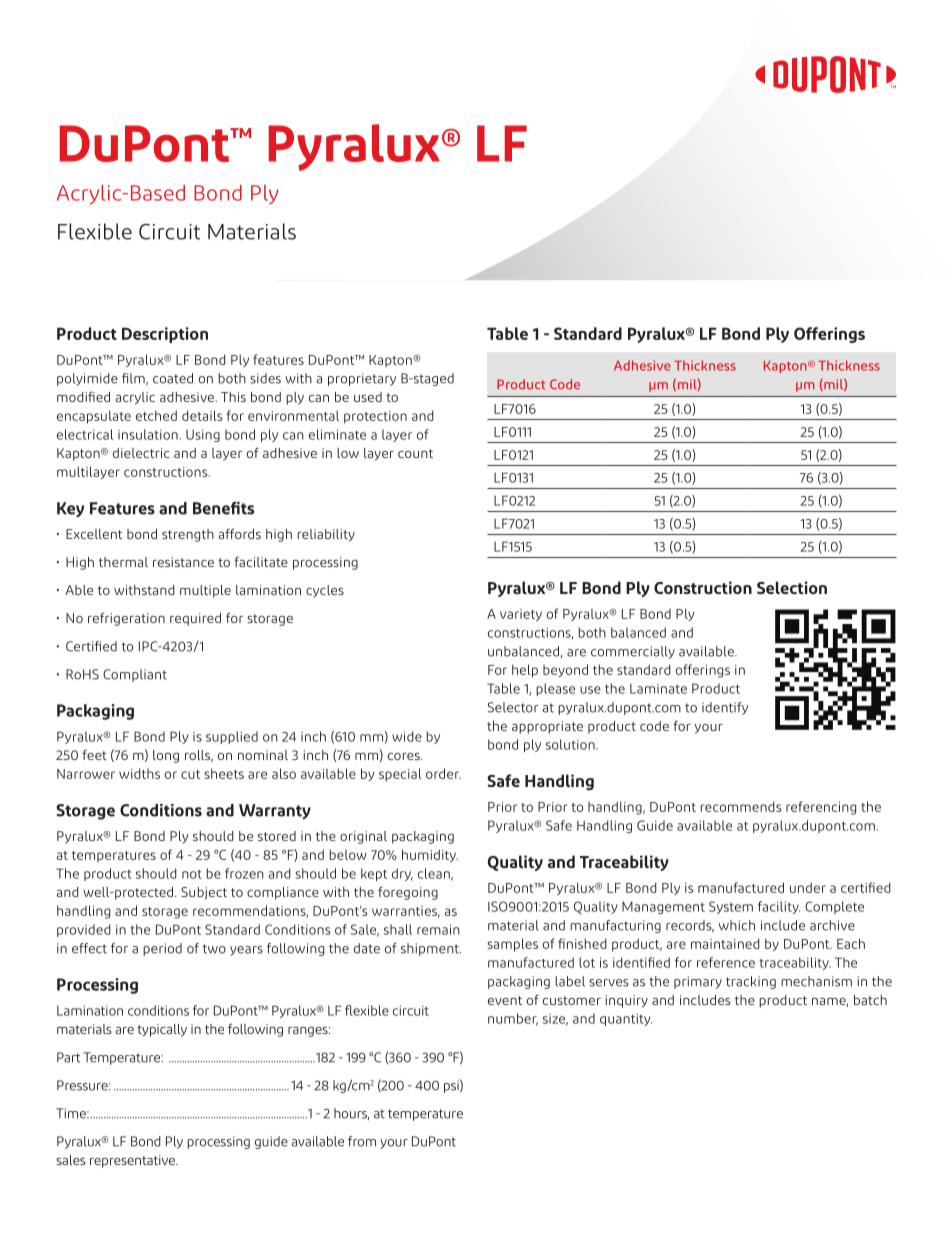 The image size is (952, 1233). I want to click on order, so click(443, 773).
